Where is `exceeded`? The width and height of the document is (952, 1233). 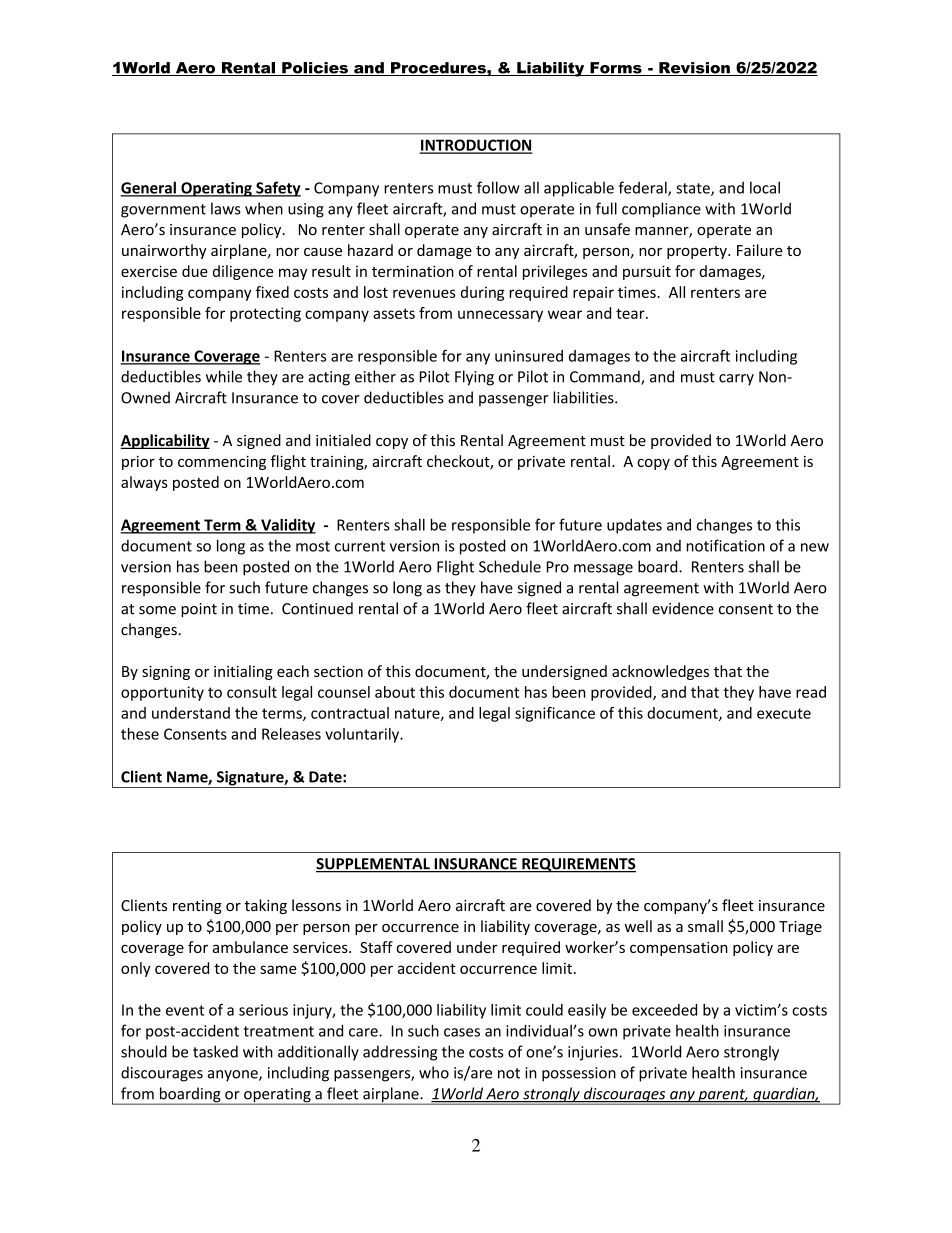
exceeded is located at coordinates (664, 1010).
